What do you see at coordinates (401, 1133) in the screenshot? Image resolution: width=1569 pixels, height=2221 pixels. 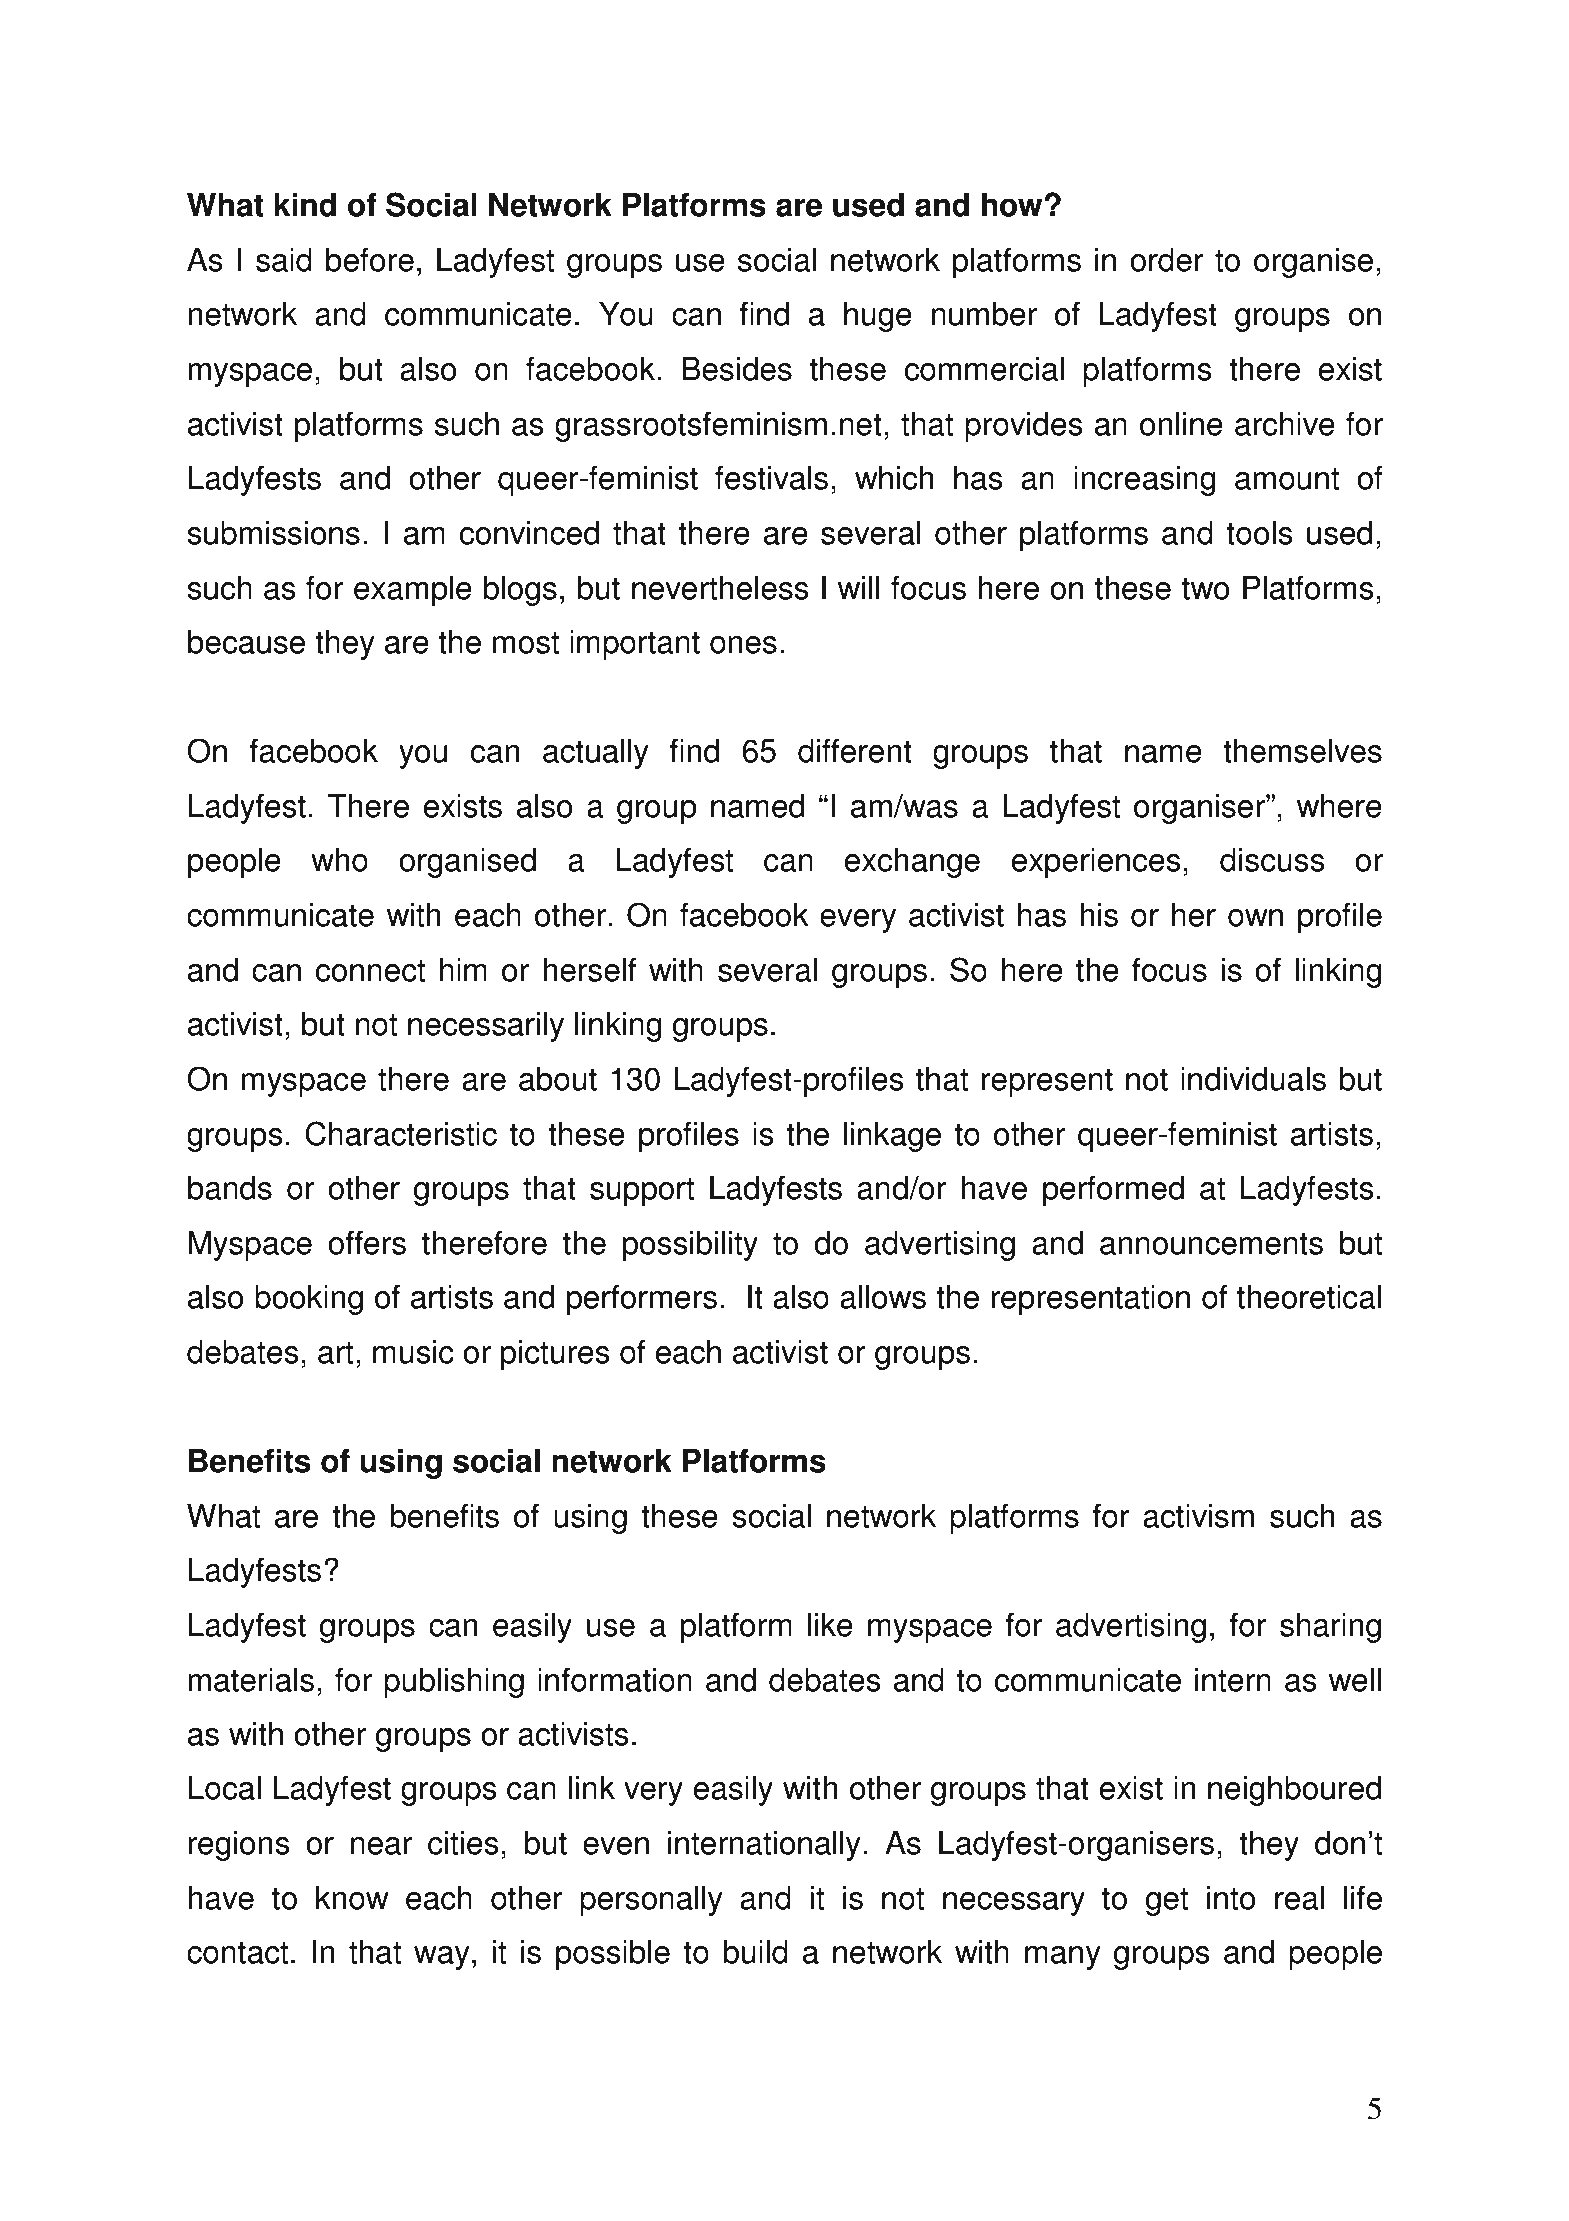 I see `Characteristic` at bounding box center [401, 1133].
